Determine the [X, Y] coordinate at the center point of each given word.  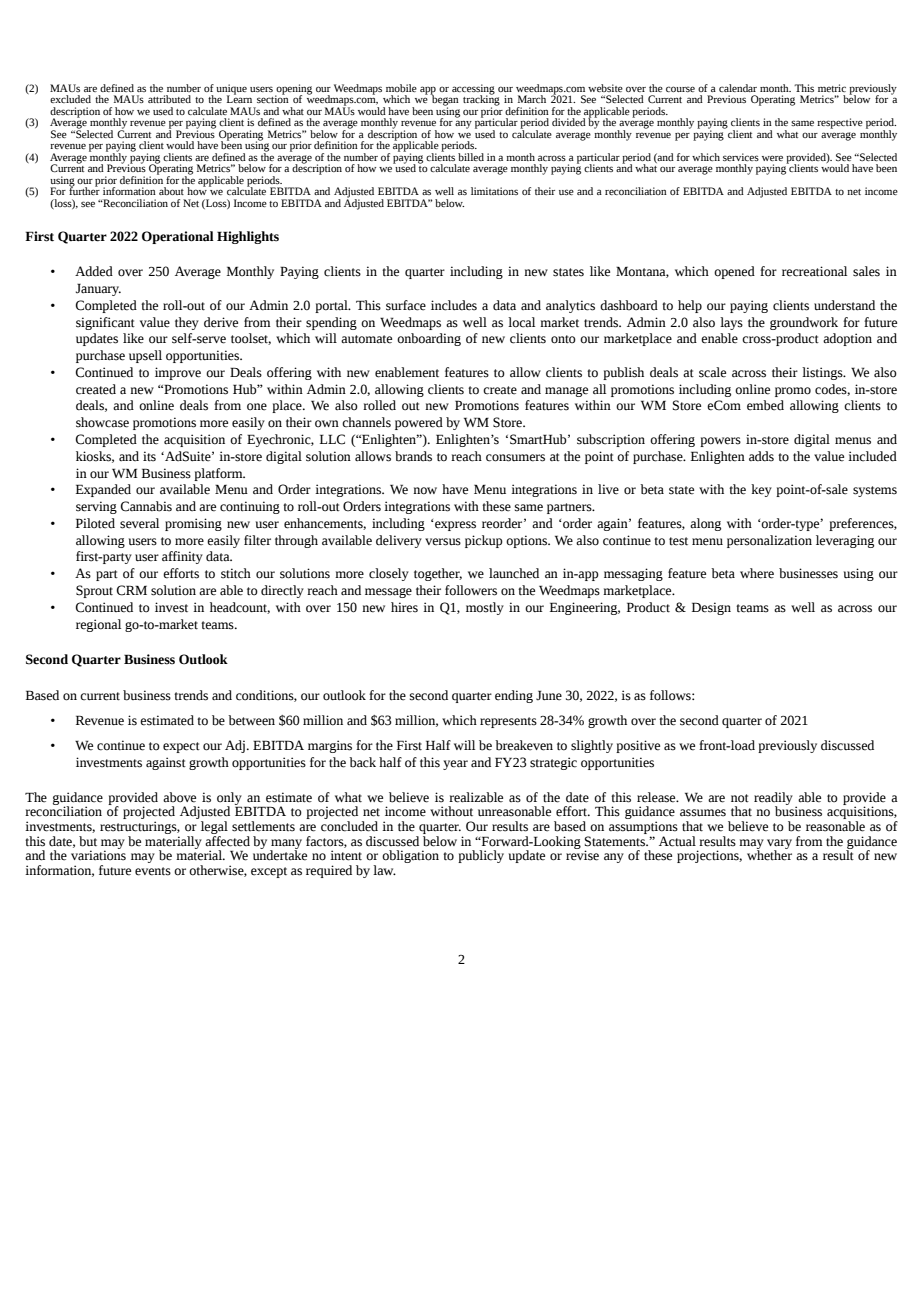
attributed [169, 99]
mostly [485, 608]
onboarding [429, 339]
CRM [131, 590]
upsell [145, 356]
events [153, 871]
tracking [481, 100]
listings [823, 373]
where [757, 573]
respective [840, 123]
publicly [481, 856]
